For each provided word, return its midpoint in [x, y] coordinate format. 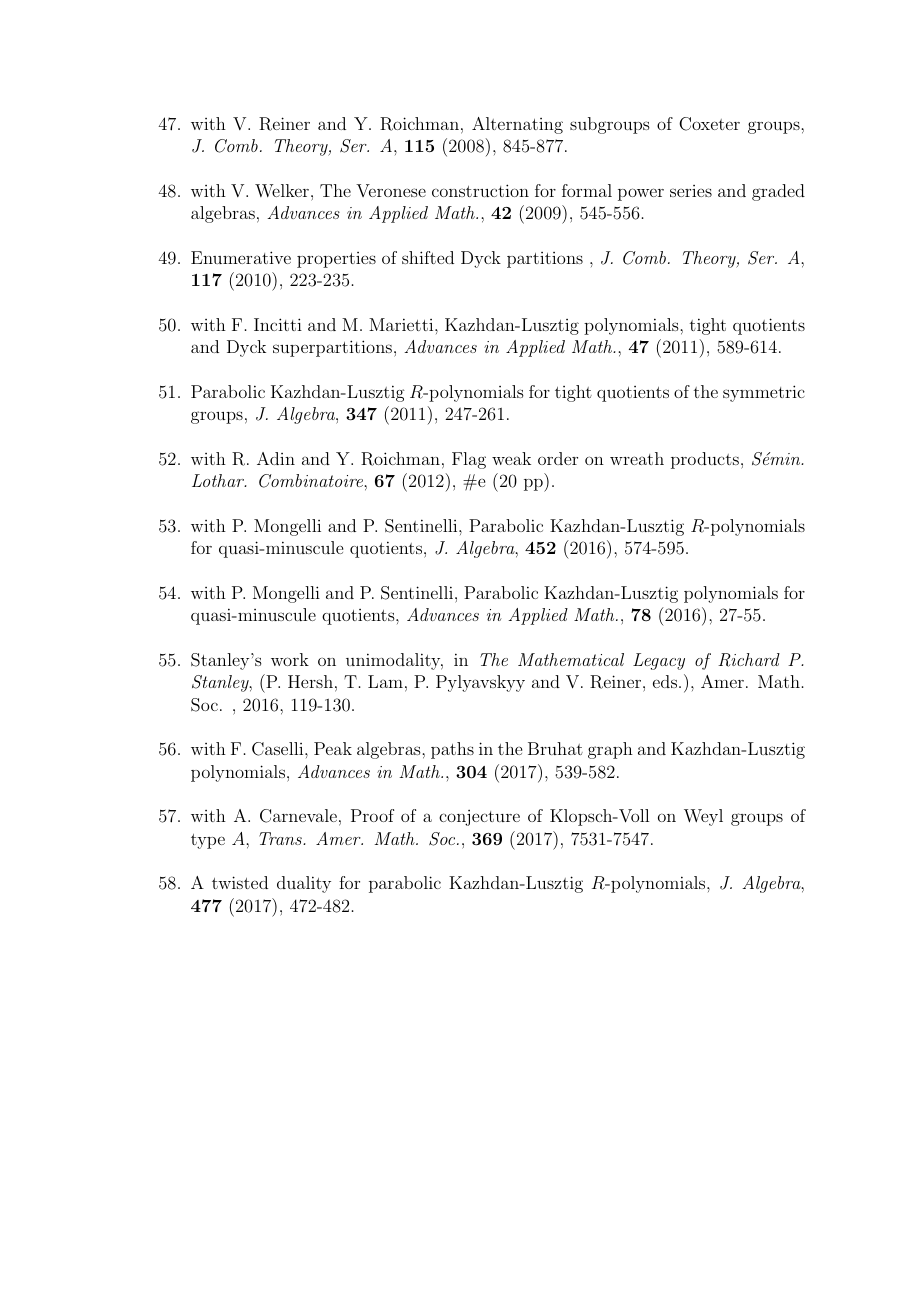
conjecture [479, 818]
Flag [469, 460]
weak [511, 458]
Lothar [219, 480]
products [705, 460]
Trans [281, 838]
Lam [385, 681]
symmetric [764, 393]
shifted [428, 257]
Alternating [517, 125]
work [290, 659]
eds [665, 681]
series [691, 191]
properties [336, 260]
